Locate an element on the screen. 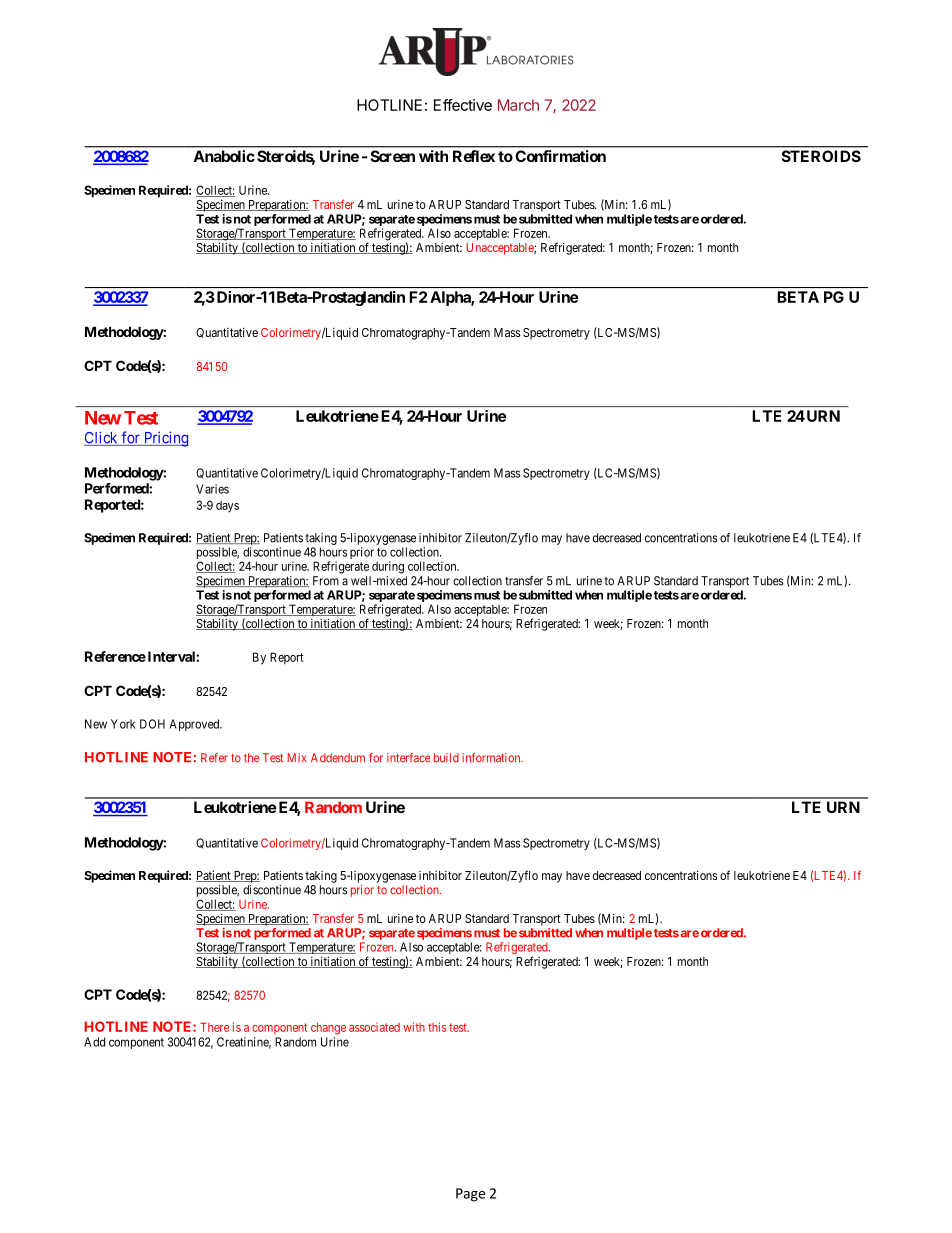  Anabolic is located at coordinates (224, 156).
